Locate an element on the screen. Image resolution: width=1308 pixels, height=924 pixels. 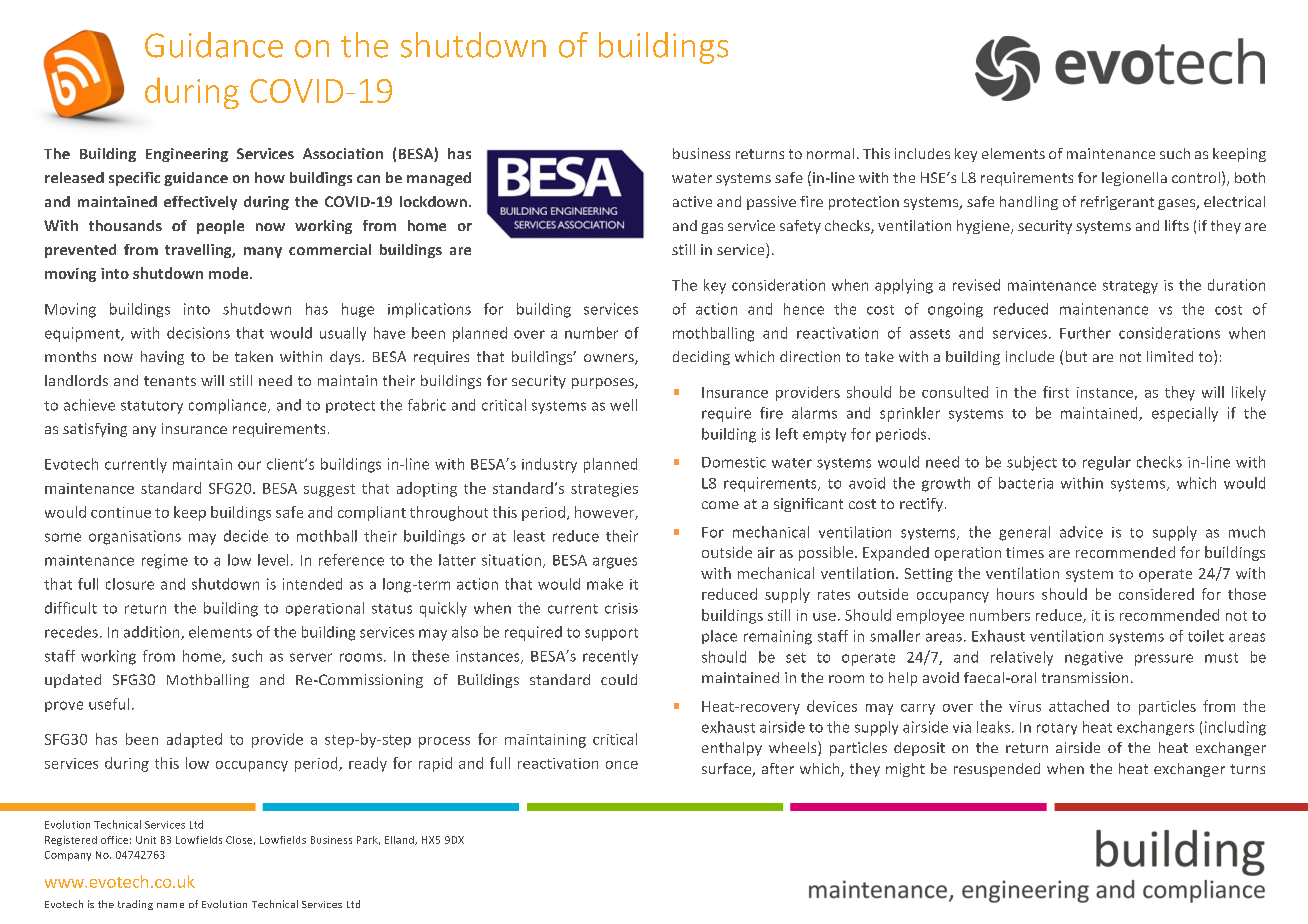
Engineering is located at coordinates (187, 155).
